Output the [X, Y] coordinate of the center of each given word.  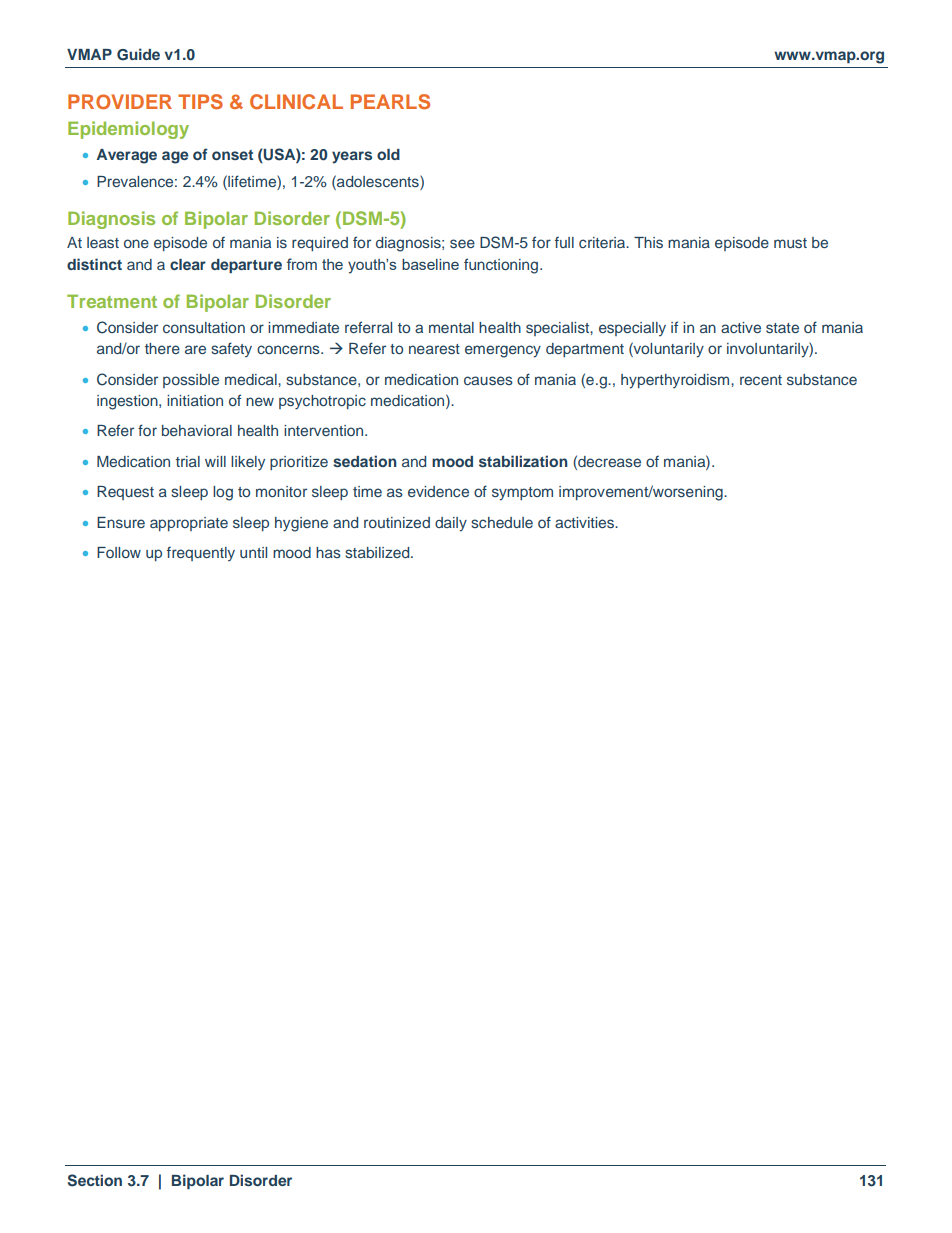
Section [95, 1180]
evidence [438, 491]
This [648, 242]
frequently [201, 553]
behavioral [197, 430]
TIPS [200, 102]
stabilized [378, 552]
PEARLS [390, 102]
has [328, 552]
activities [586, 522]
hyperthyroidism [676, 381]
